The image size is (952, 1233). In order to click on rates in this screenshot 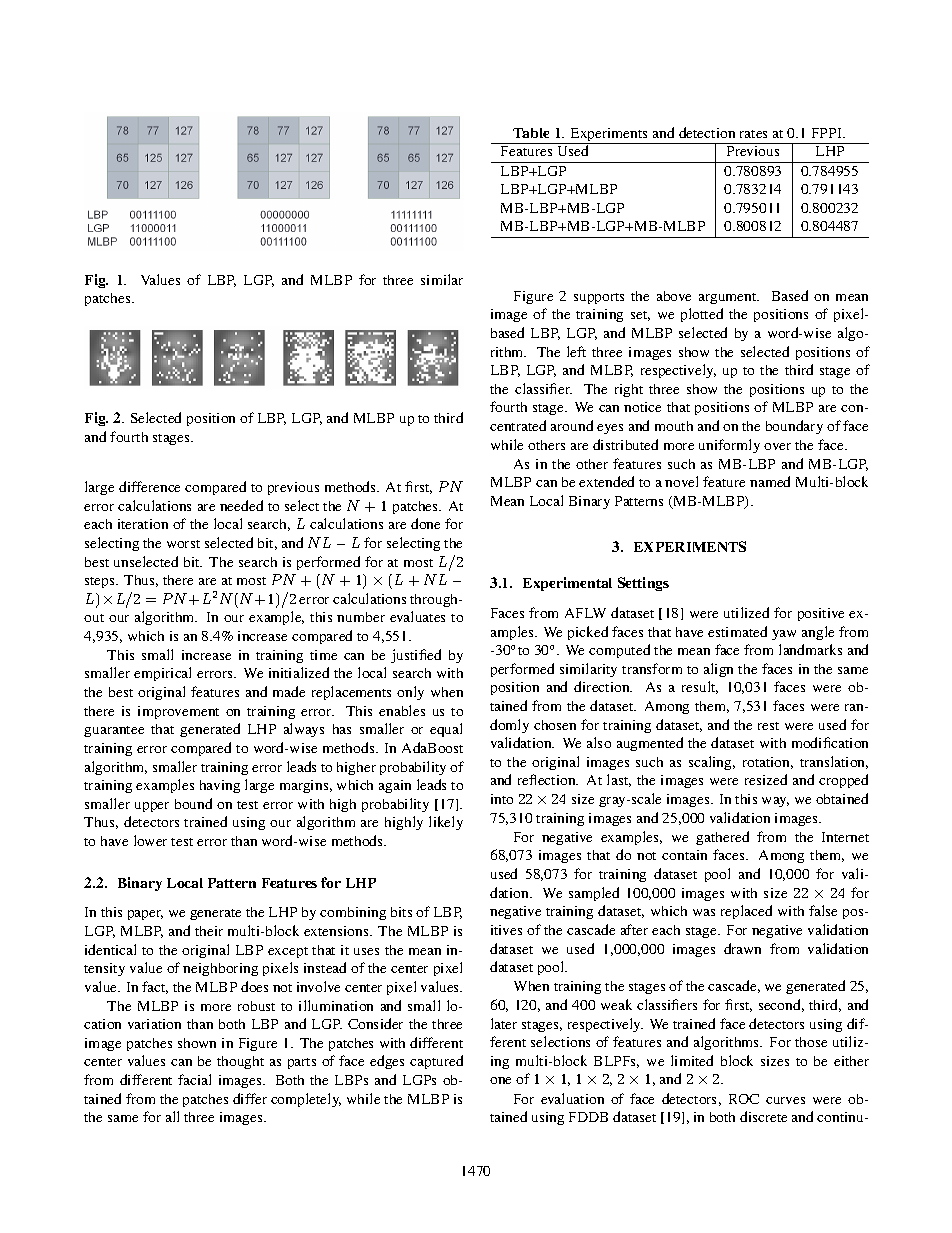, I will do `click(753, 134)`.
